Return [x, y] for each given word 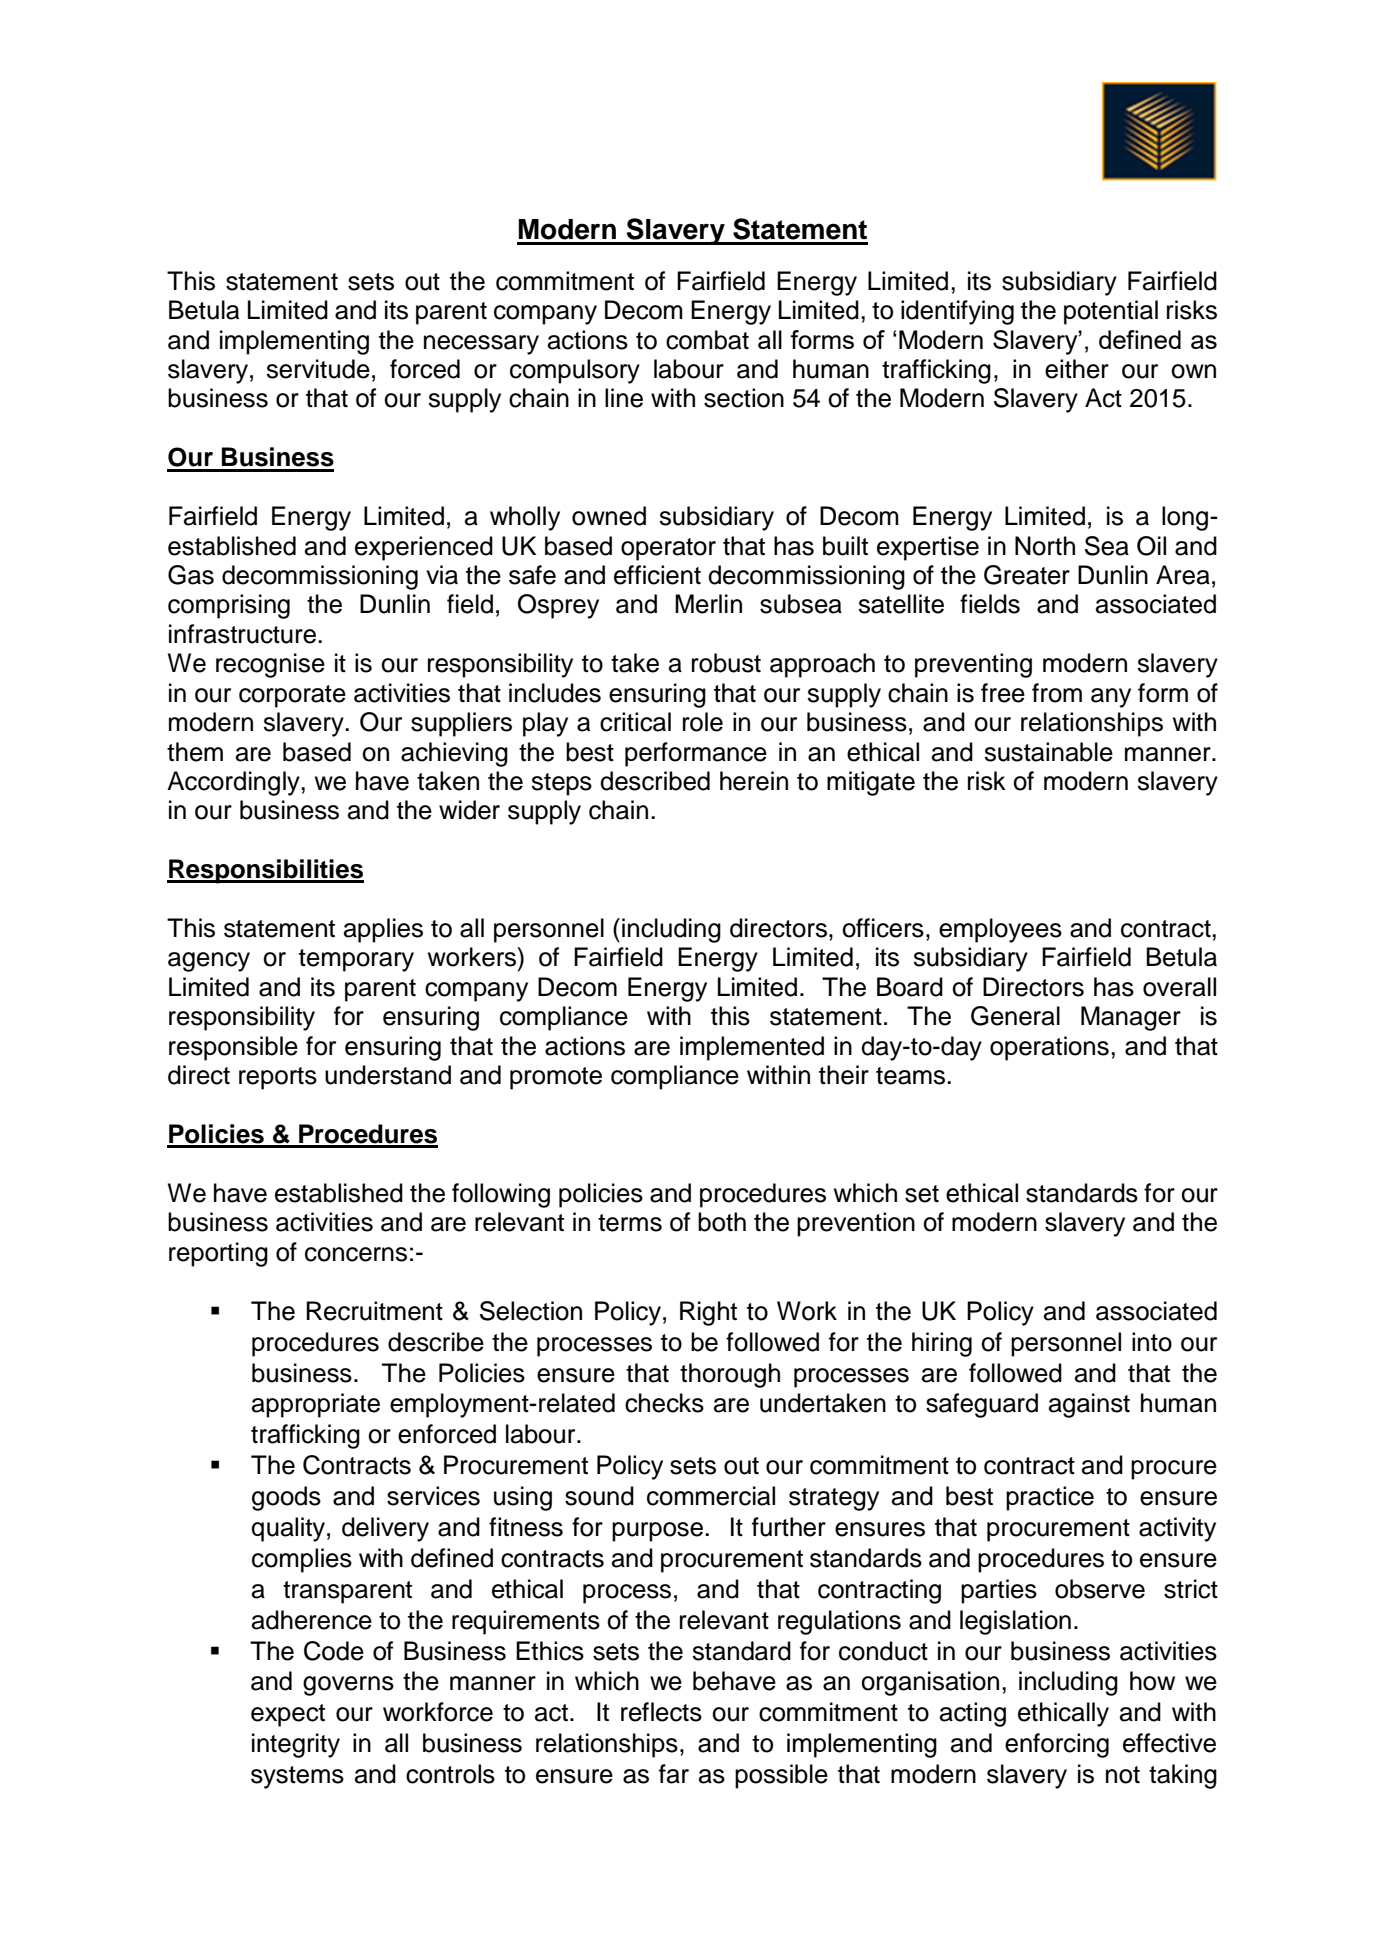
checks [664, 1403]
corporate [292, 696]
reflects [661, 1712]
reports [278, 1078]
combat [707, 340]
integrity [296, 1745]
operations [1049, 1048]
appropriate [316, 1405]
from [1057, 693]
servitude [318, 369]
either [1077, 369]
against [1089, 1405]
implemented [752, 1048]
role [703, 722]
